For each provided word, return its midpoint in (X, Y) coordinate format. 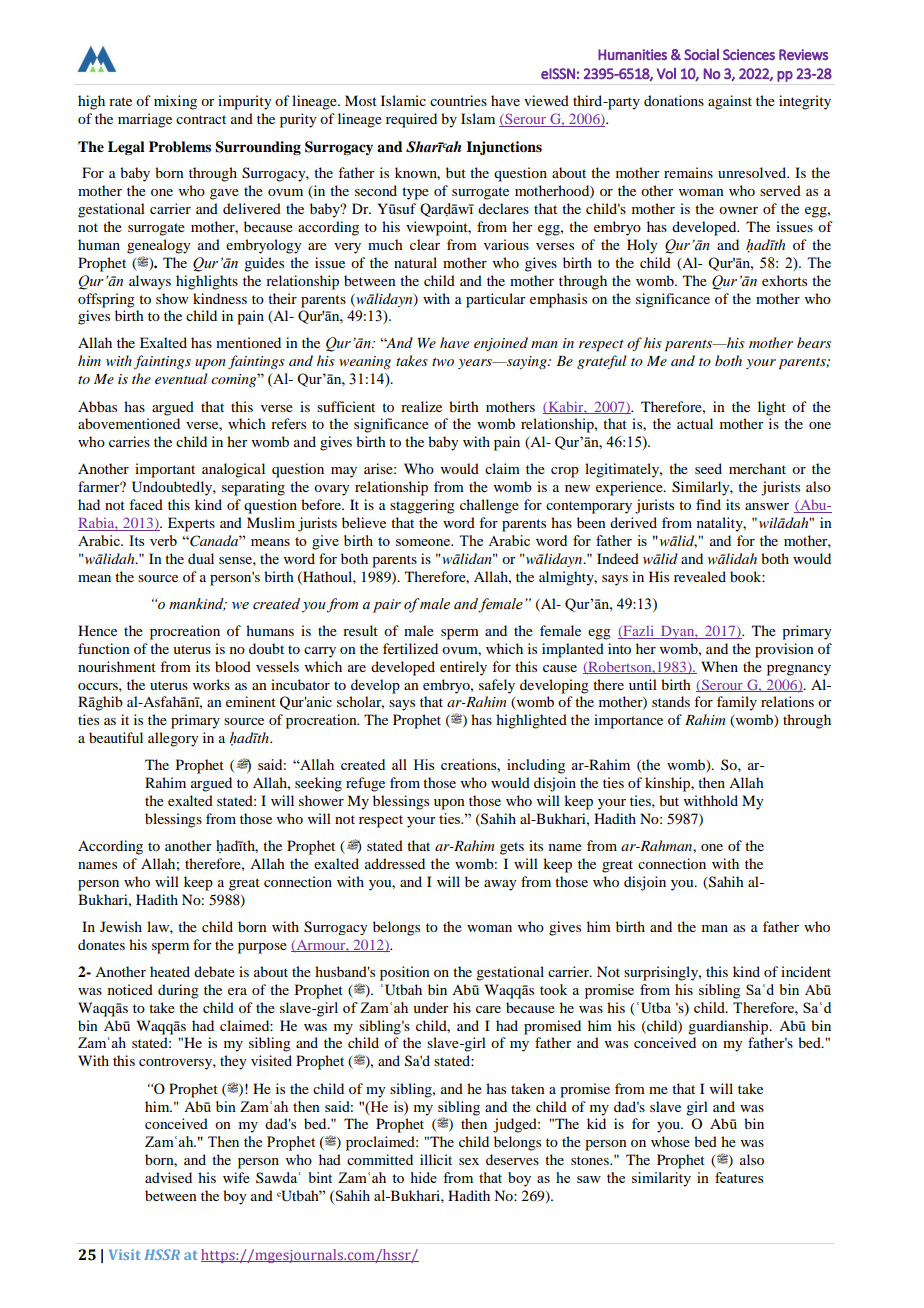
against (730, 102)
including (536, 766)
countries (458, 100)
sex (469, 1161)
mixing (175, 102)
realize (421, 406)
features (739, 1177)
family (737, 703)
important (165, 470)
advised (168, 1177)
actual (695, 423)
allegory (173, 739)
